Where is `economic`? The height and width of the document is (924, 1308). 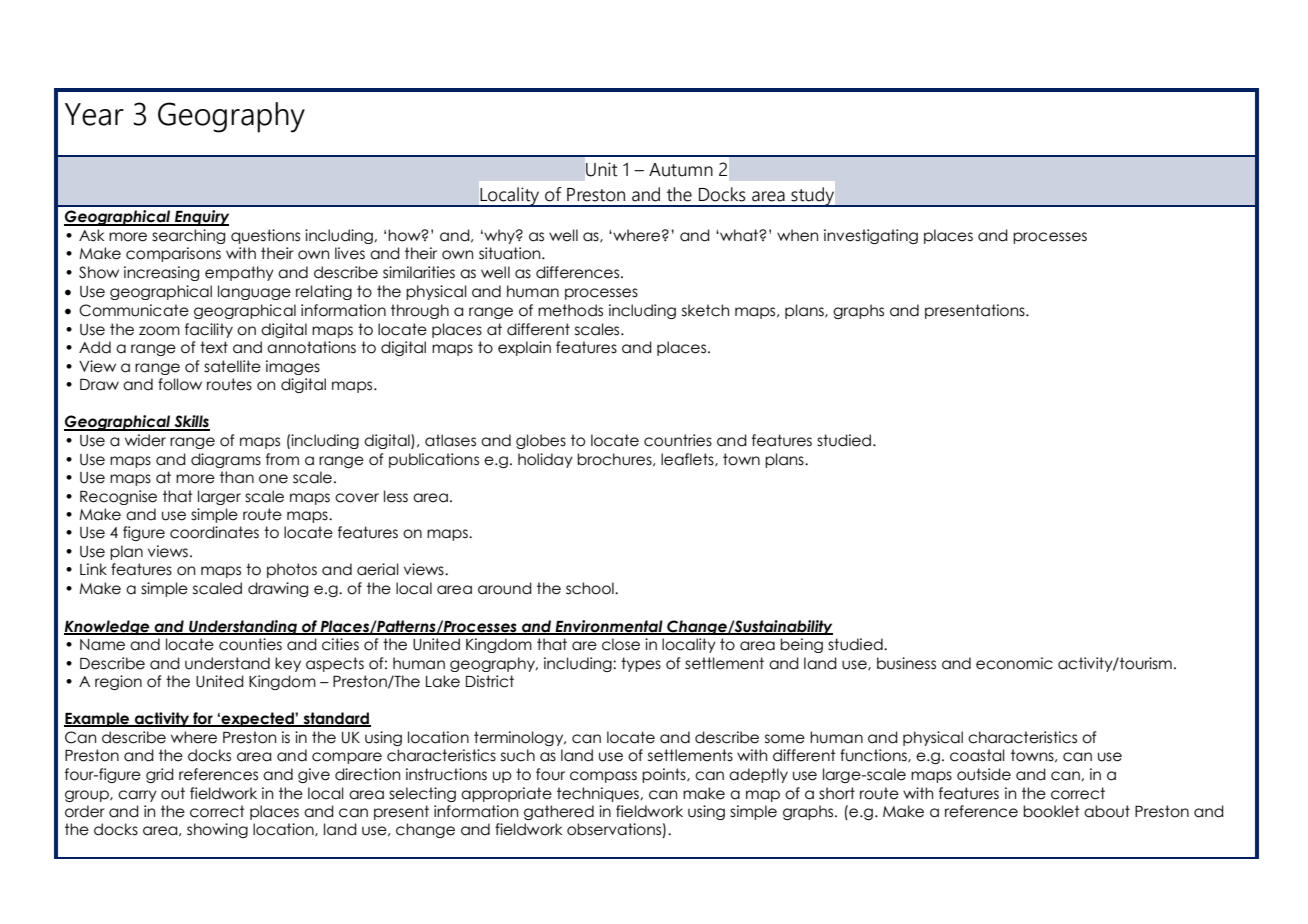 economic is located at coordinates (1014, 663).
